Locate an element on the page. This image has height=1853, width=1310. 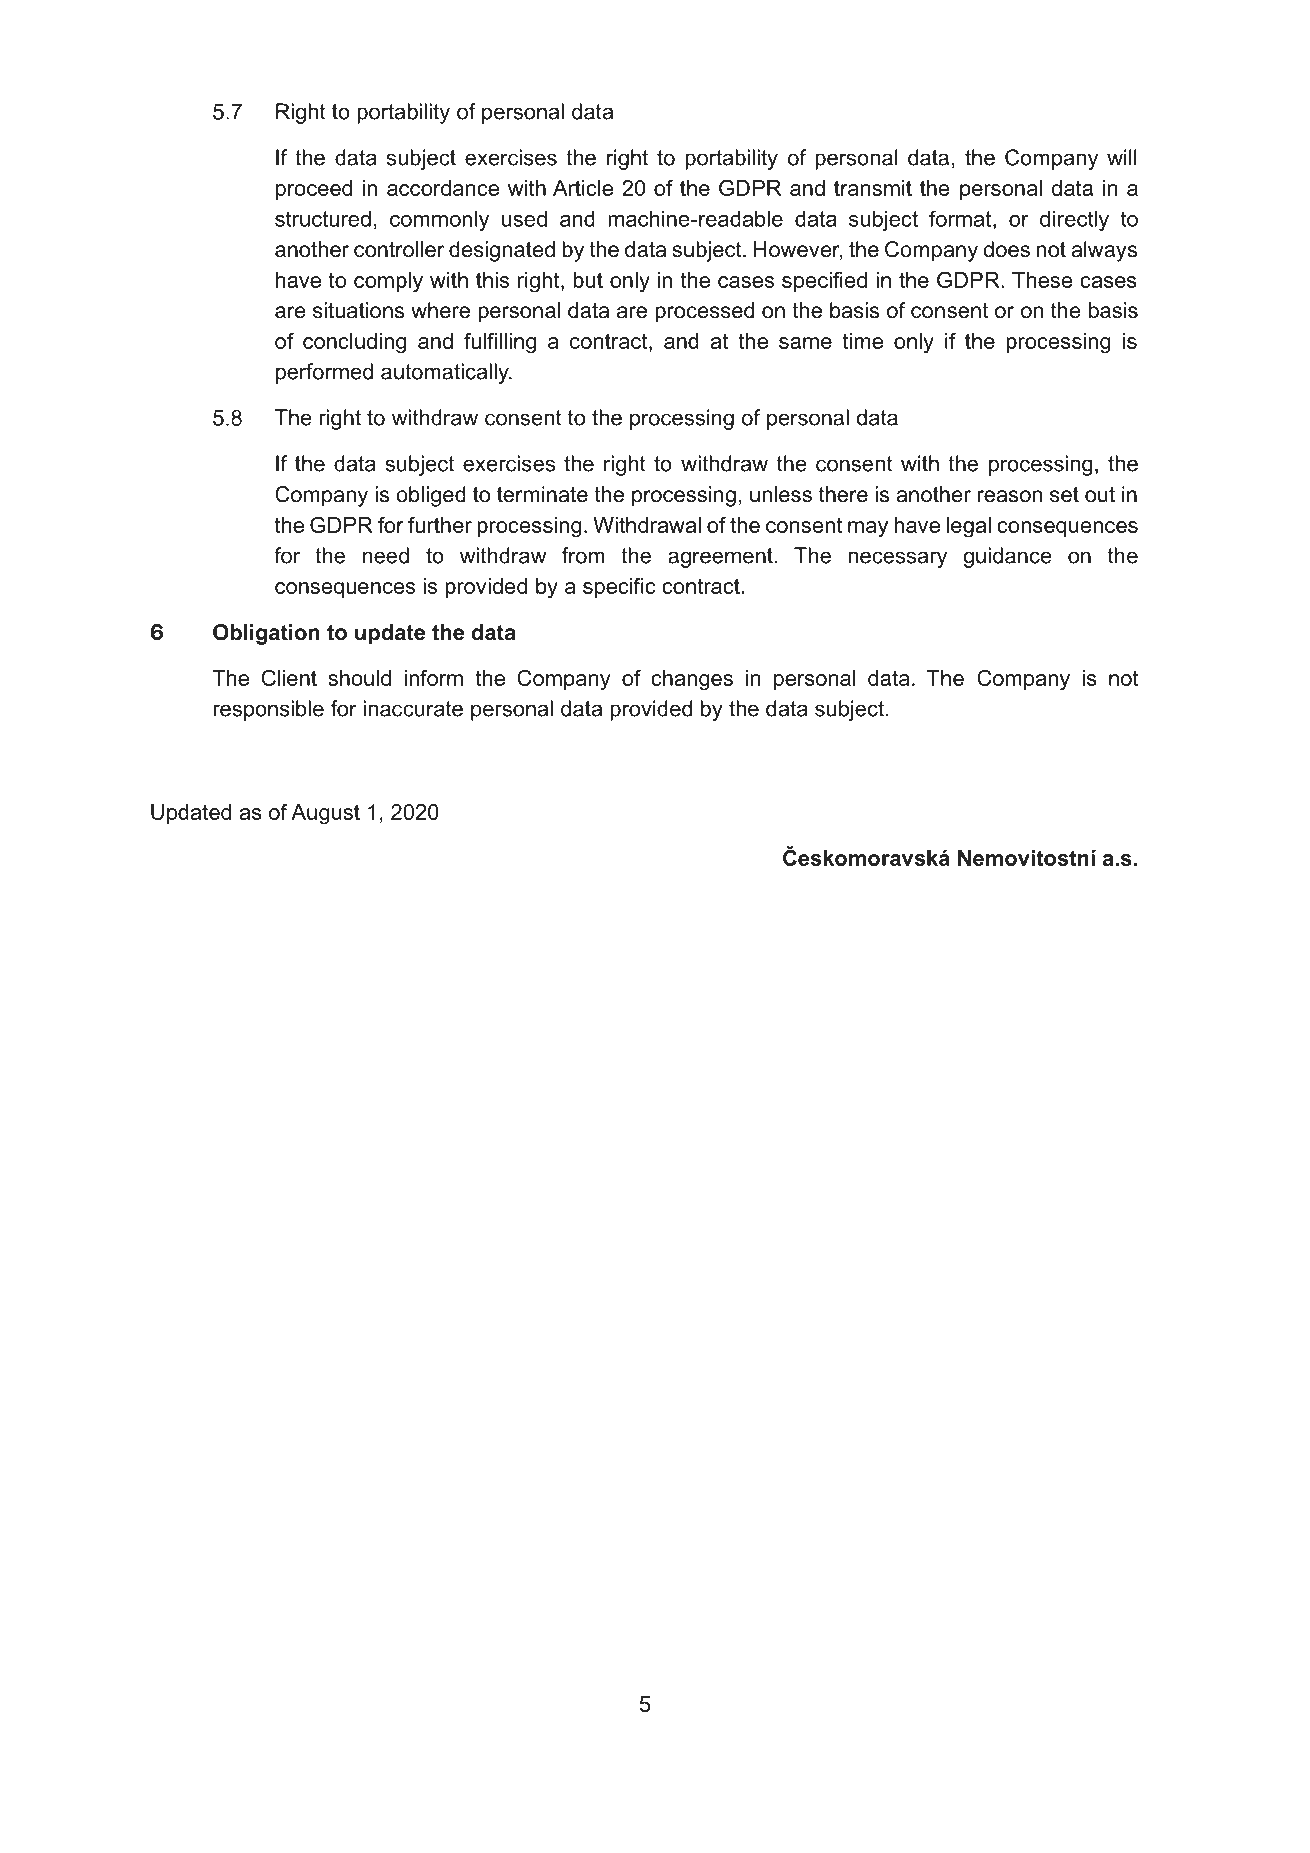
unless is located at coordinates (781, 494).
